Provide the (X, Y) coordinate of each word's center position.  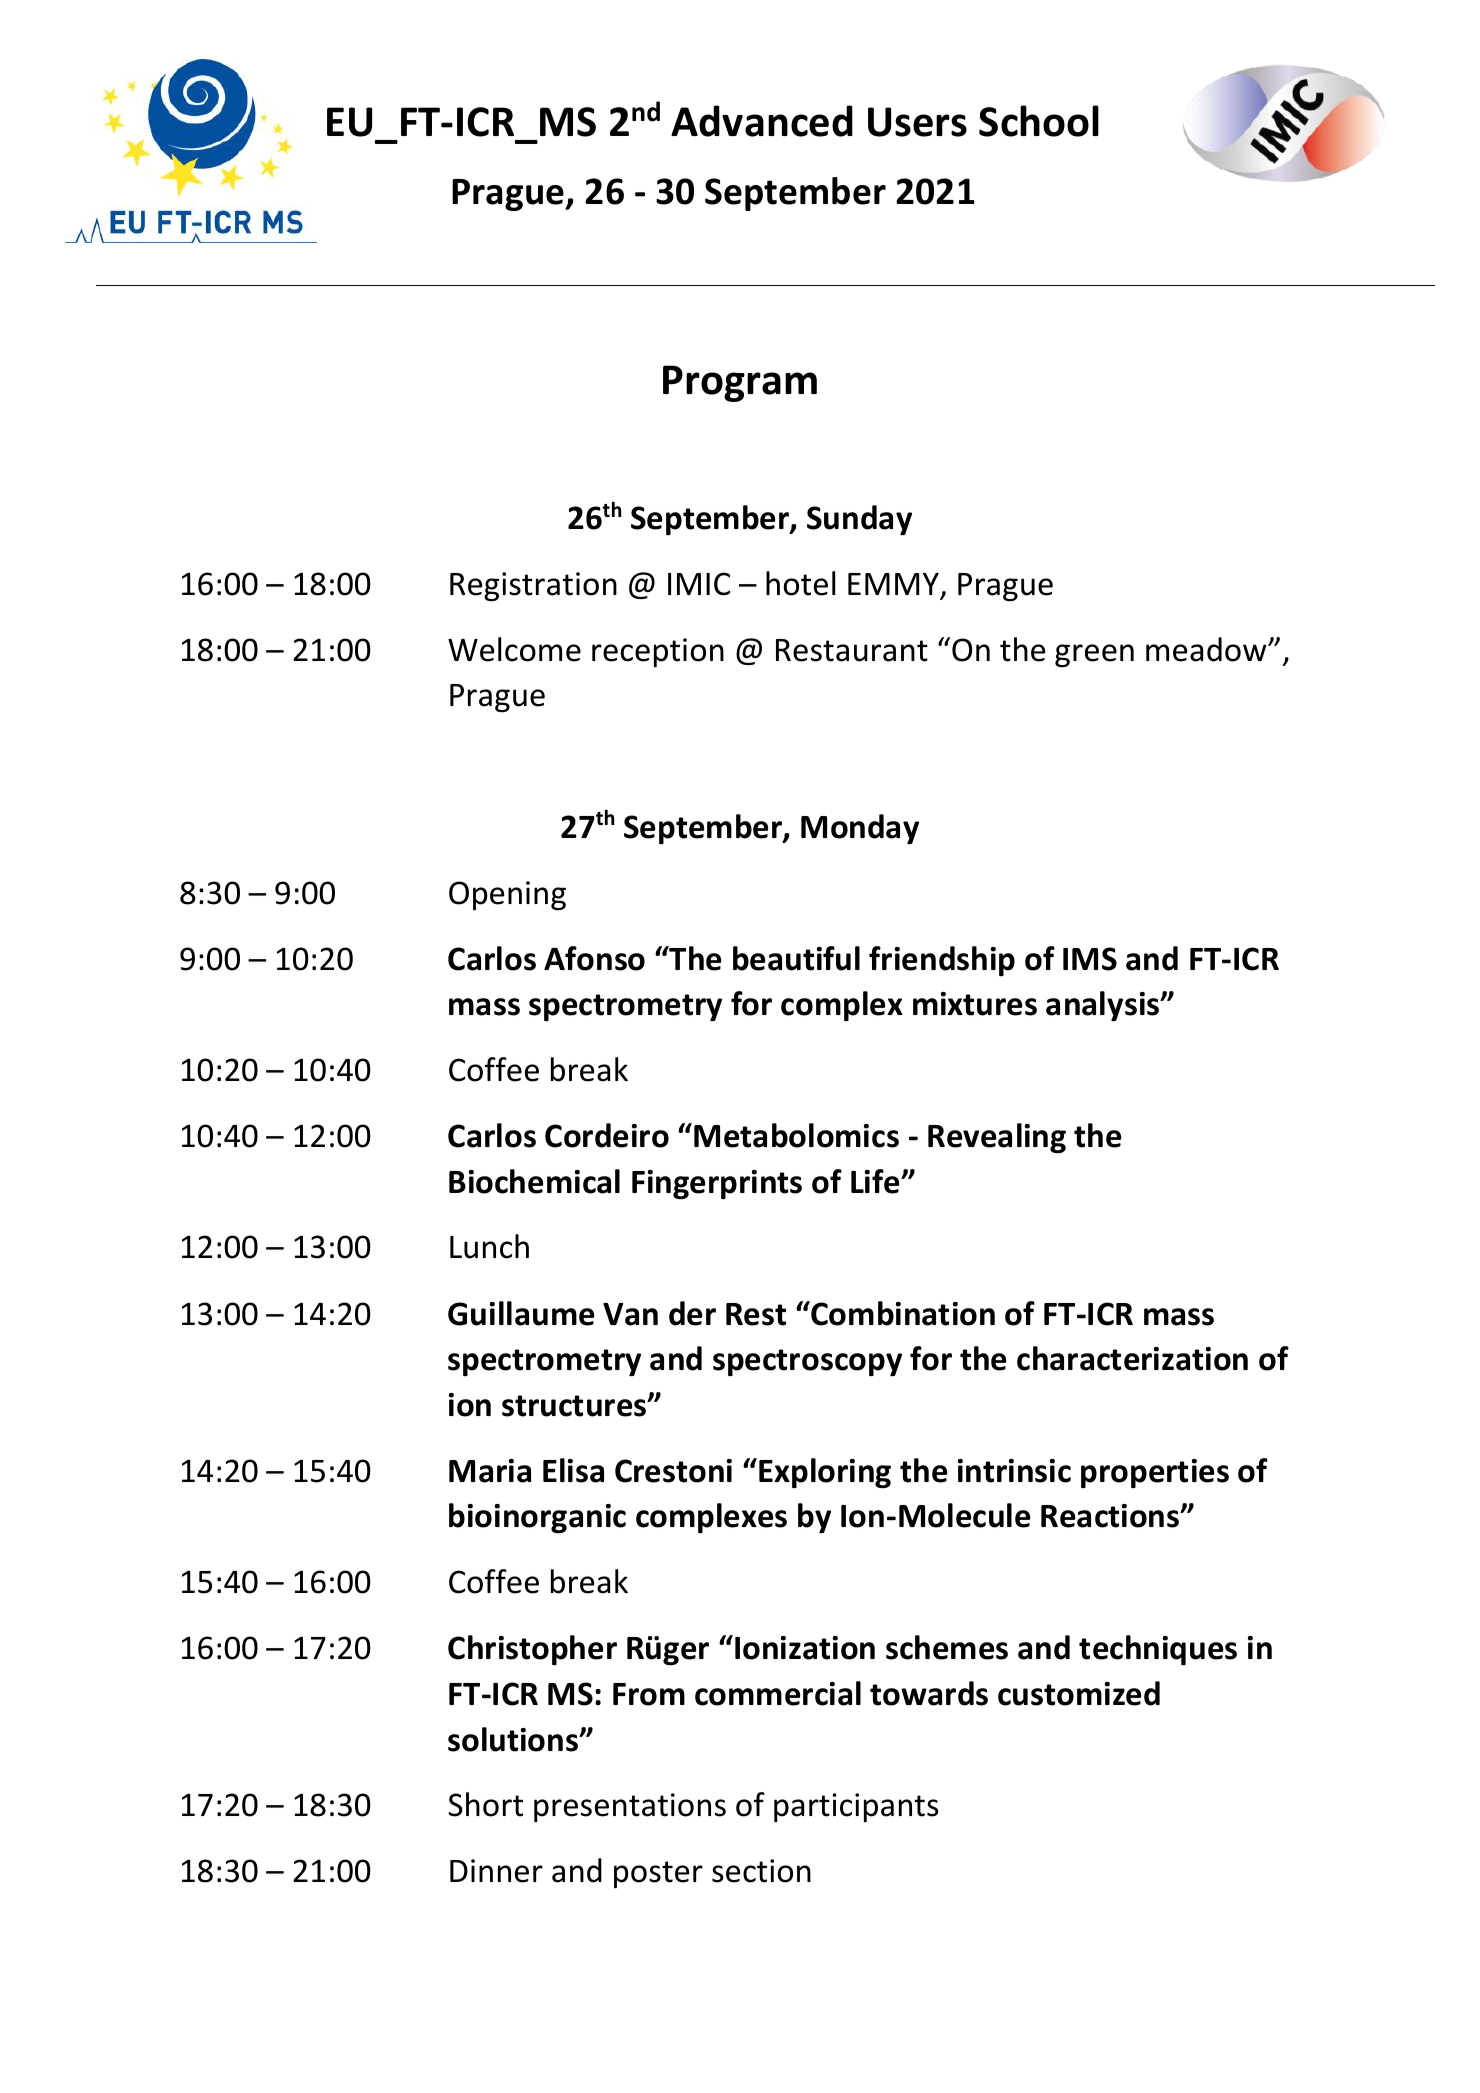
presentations (630, 1807)
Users (917, 122)
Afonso (594, 958)
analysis (1104, 1006)
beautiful (796, 958)
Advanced (762, 121)
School (1039, 121)
